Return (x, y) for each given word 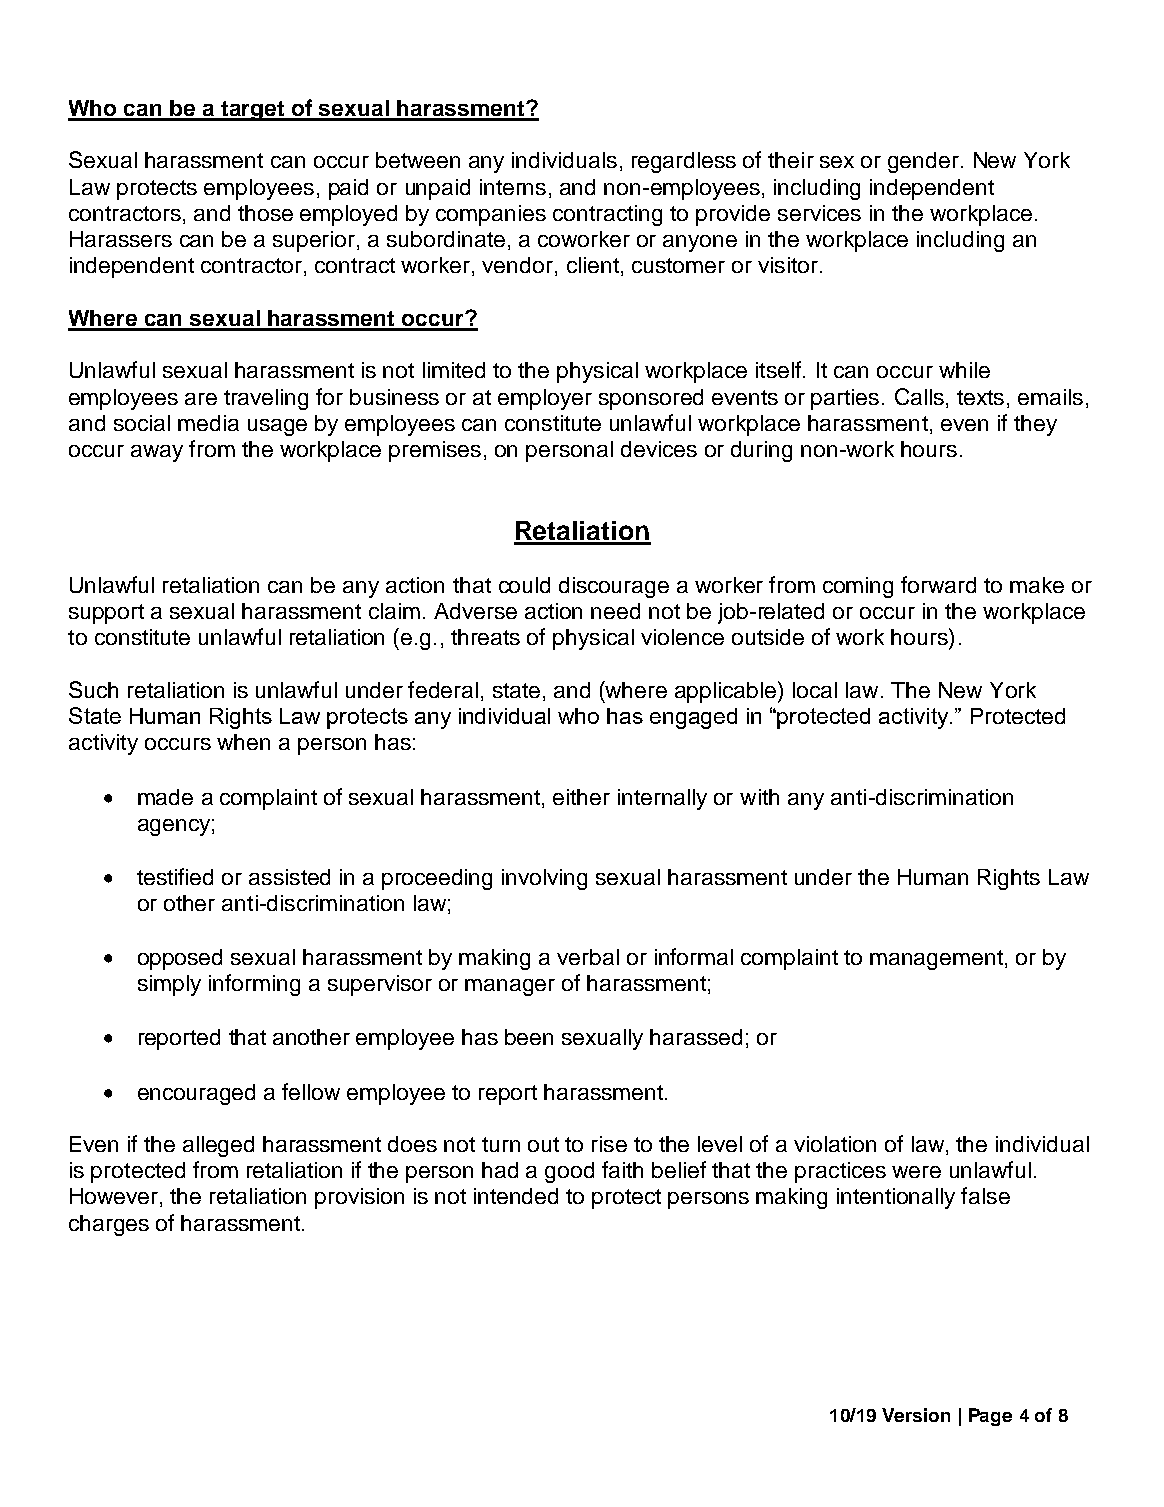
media (208, 423)
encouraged (196, 1094)
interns (513, 187)
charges (109, 1225)
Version (916, 1415)
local (815, 690)
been (529, 1037)
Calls (919, 396)
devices (659, 449)
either (581, 797)
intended (516, 1196)
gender (923, 162)
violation (835, 1144)
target (253, 111)
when (243, 742)
